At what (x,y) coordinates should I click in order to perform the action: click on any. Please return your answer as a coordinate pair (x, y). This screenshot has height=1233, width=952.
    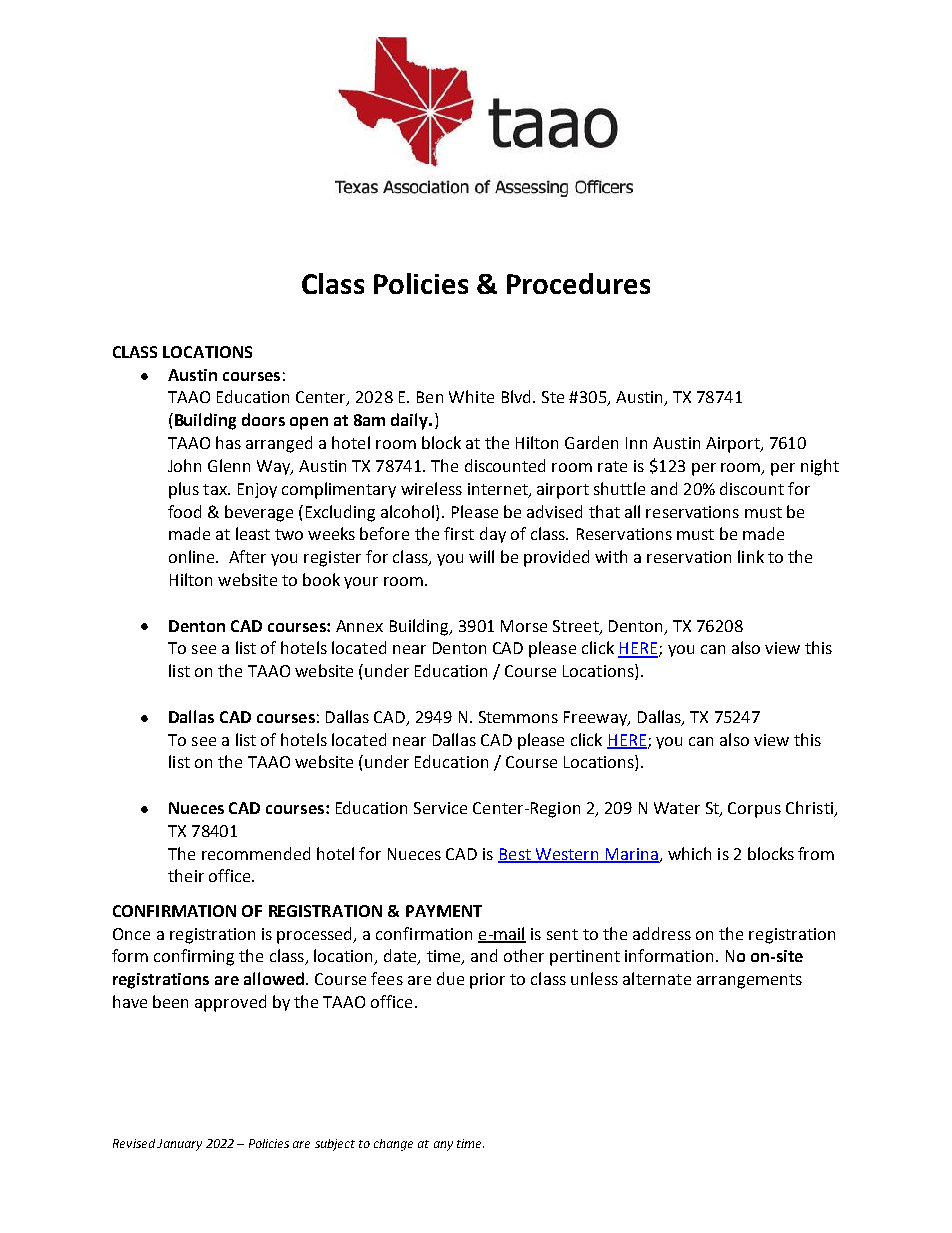
    Looking at the image, I should click on (443, 1146).
